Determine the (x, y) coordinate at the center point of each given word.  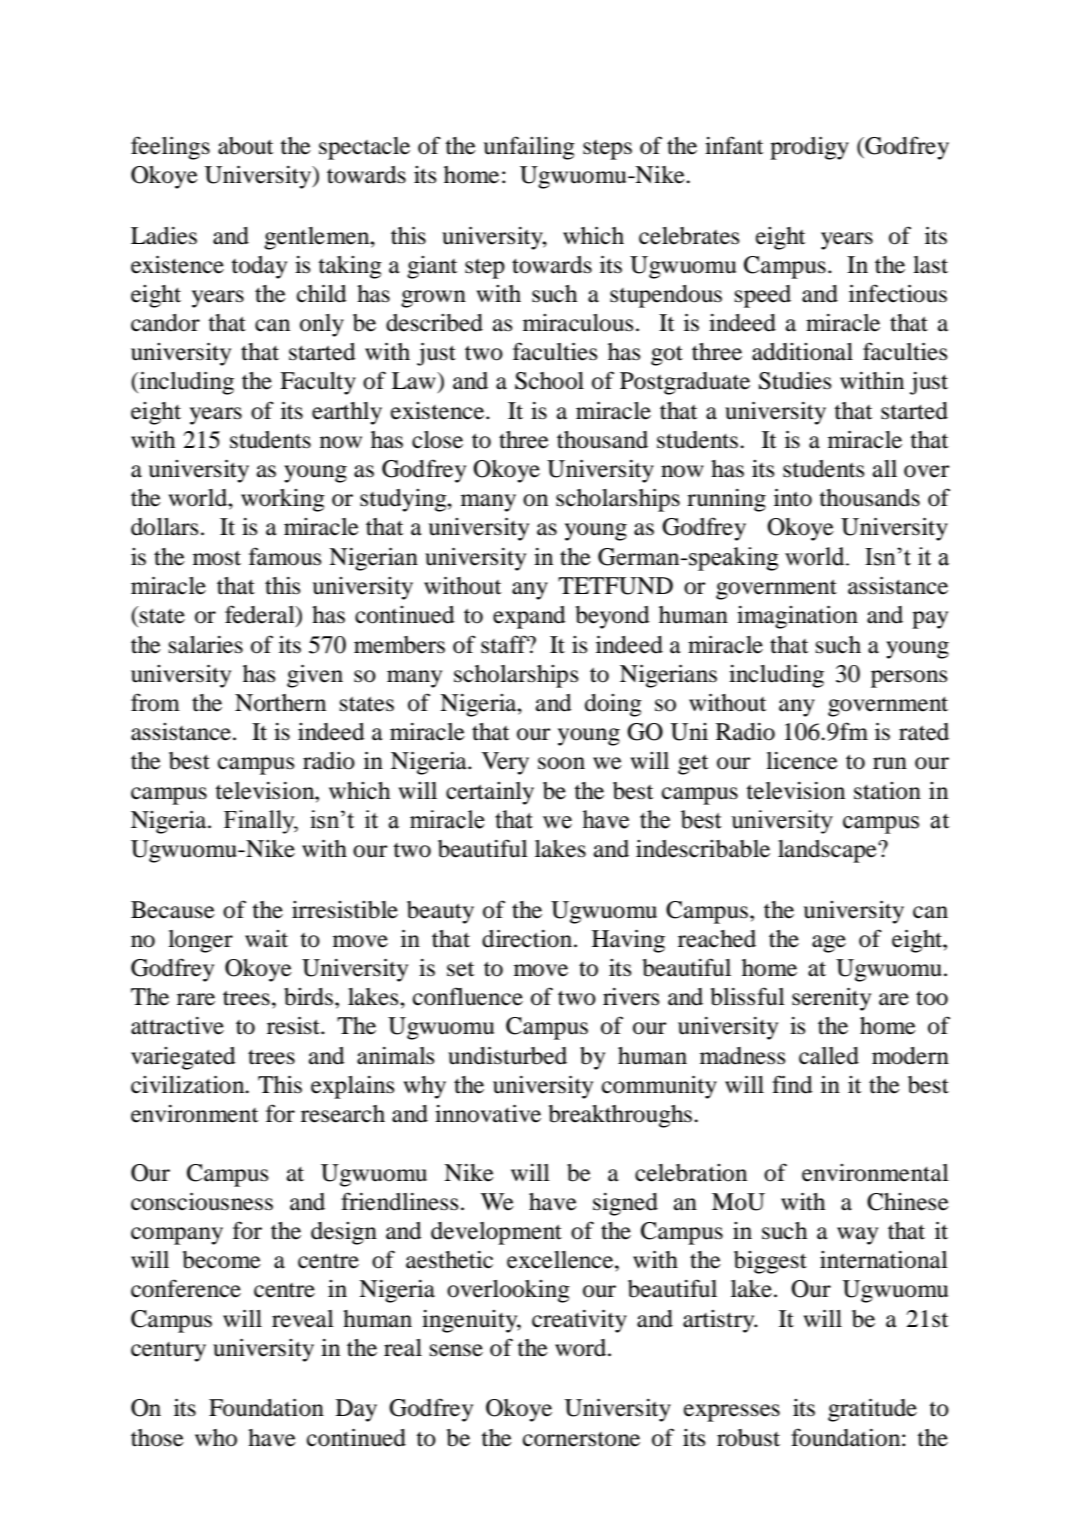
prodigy (809, 148)
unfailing (529, 148)
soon (561, 763)
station (887, 791)
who (216, 1438)
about (246, 146)
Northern (280, 703)
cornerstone (581, 1439)
